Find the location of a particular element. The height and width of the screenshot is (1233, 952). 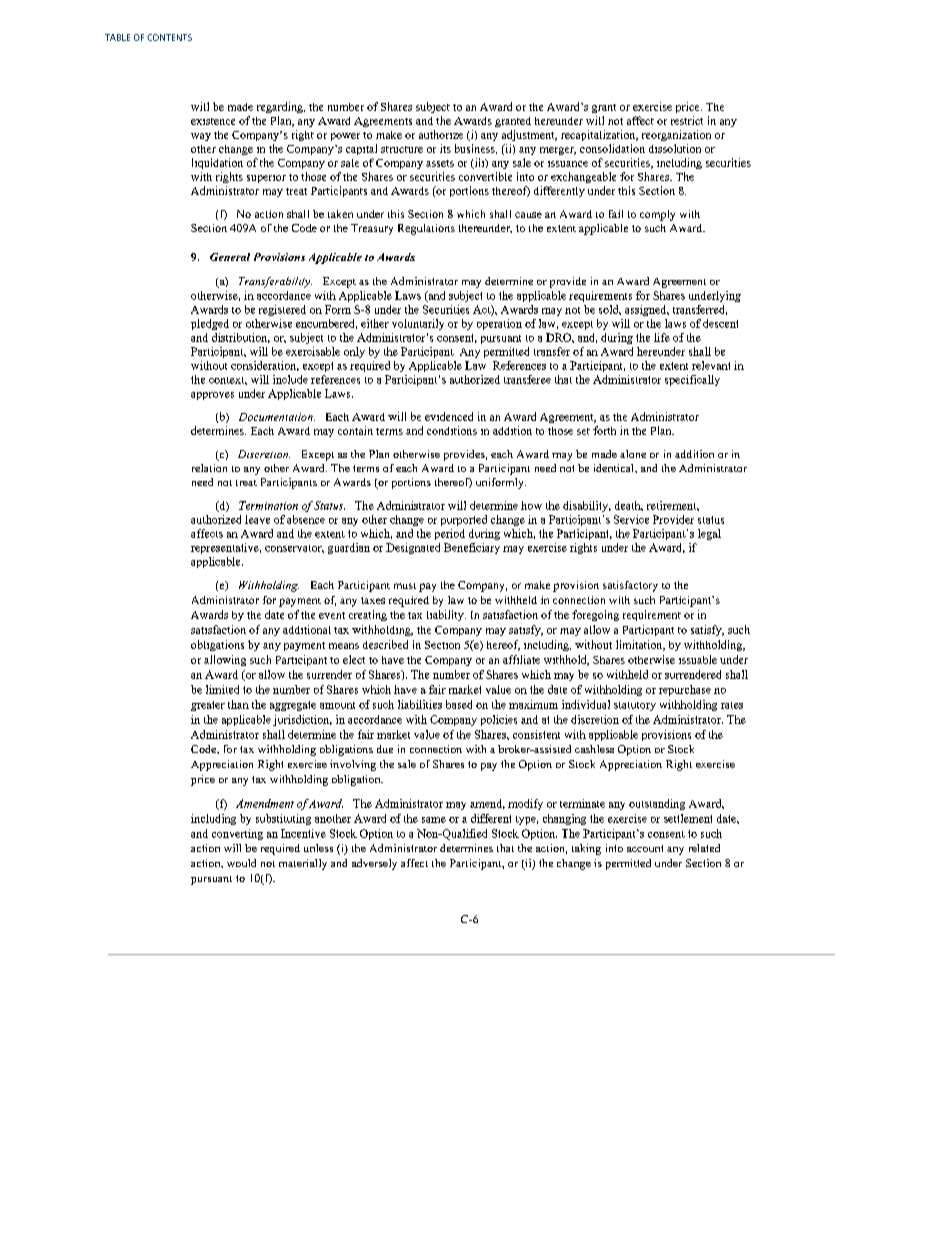

account is located at coordinates (645, 848).
